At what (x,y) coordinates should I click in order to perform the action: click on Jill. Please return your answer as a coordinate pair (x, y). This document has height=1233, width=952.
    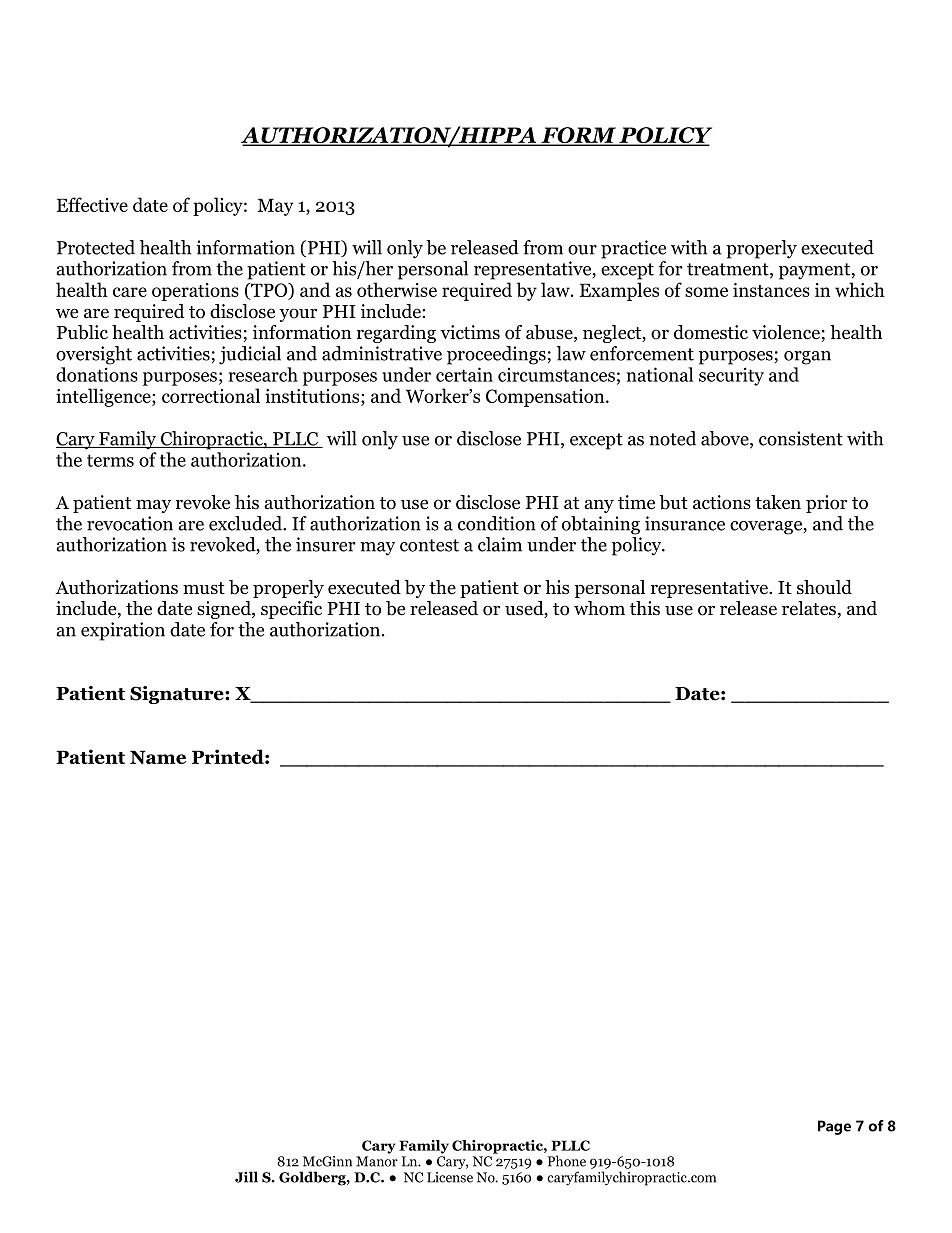
    Looking at the image, I should click on (246, 1177).
